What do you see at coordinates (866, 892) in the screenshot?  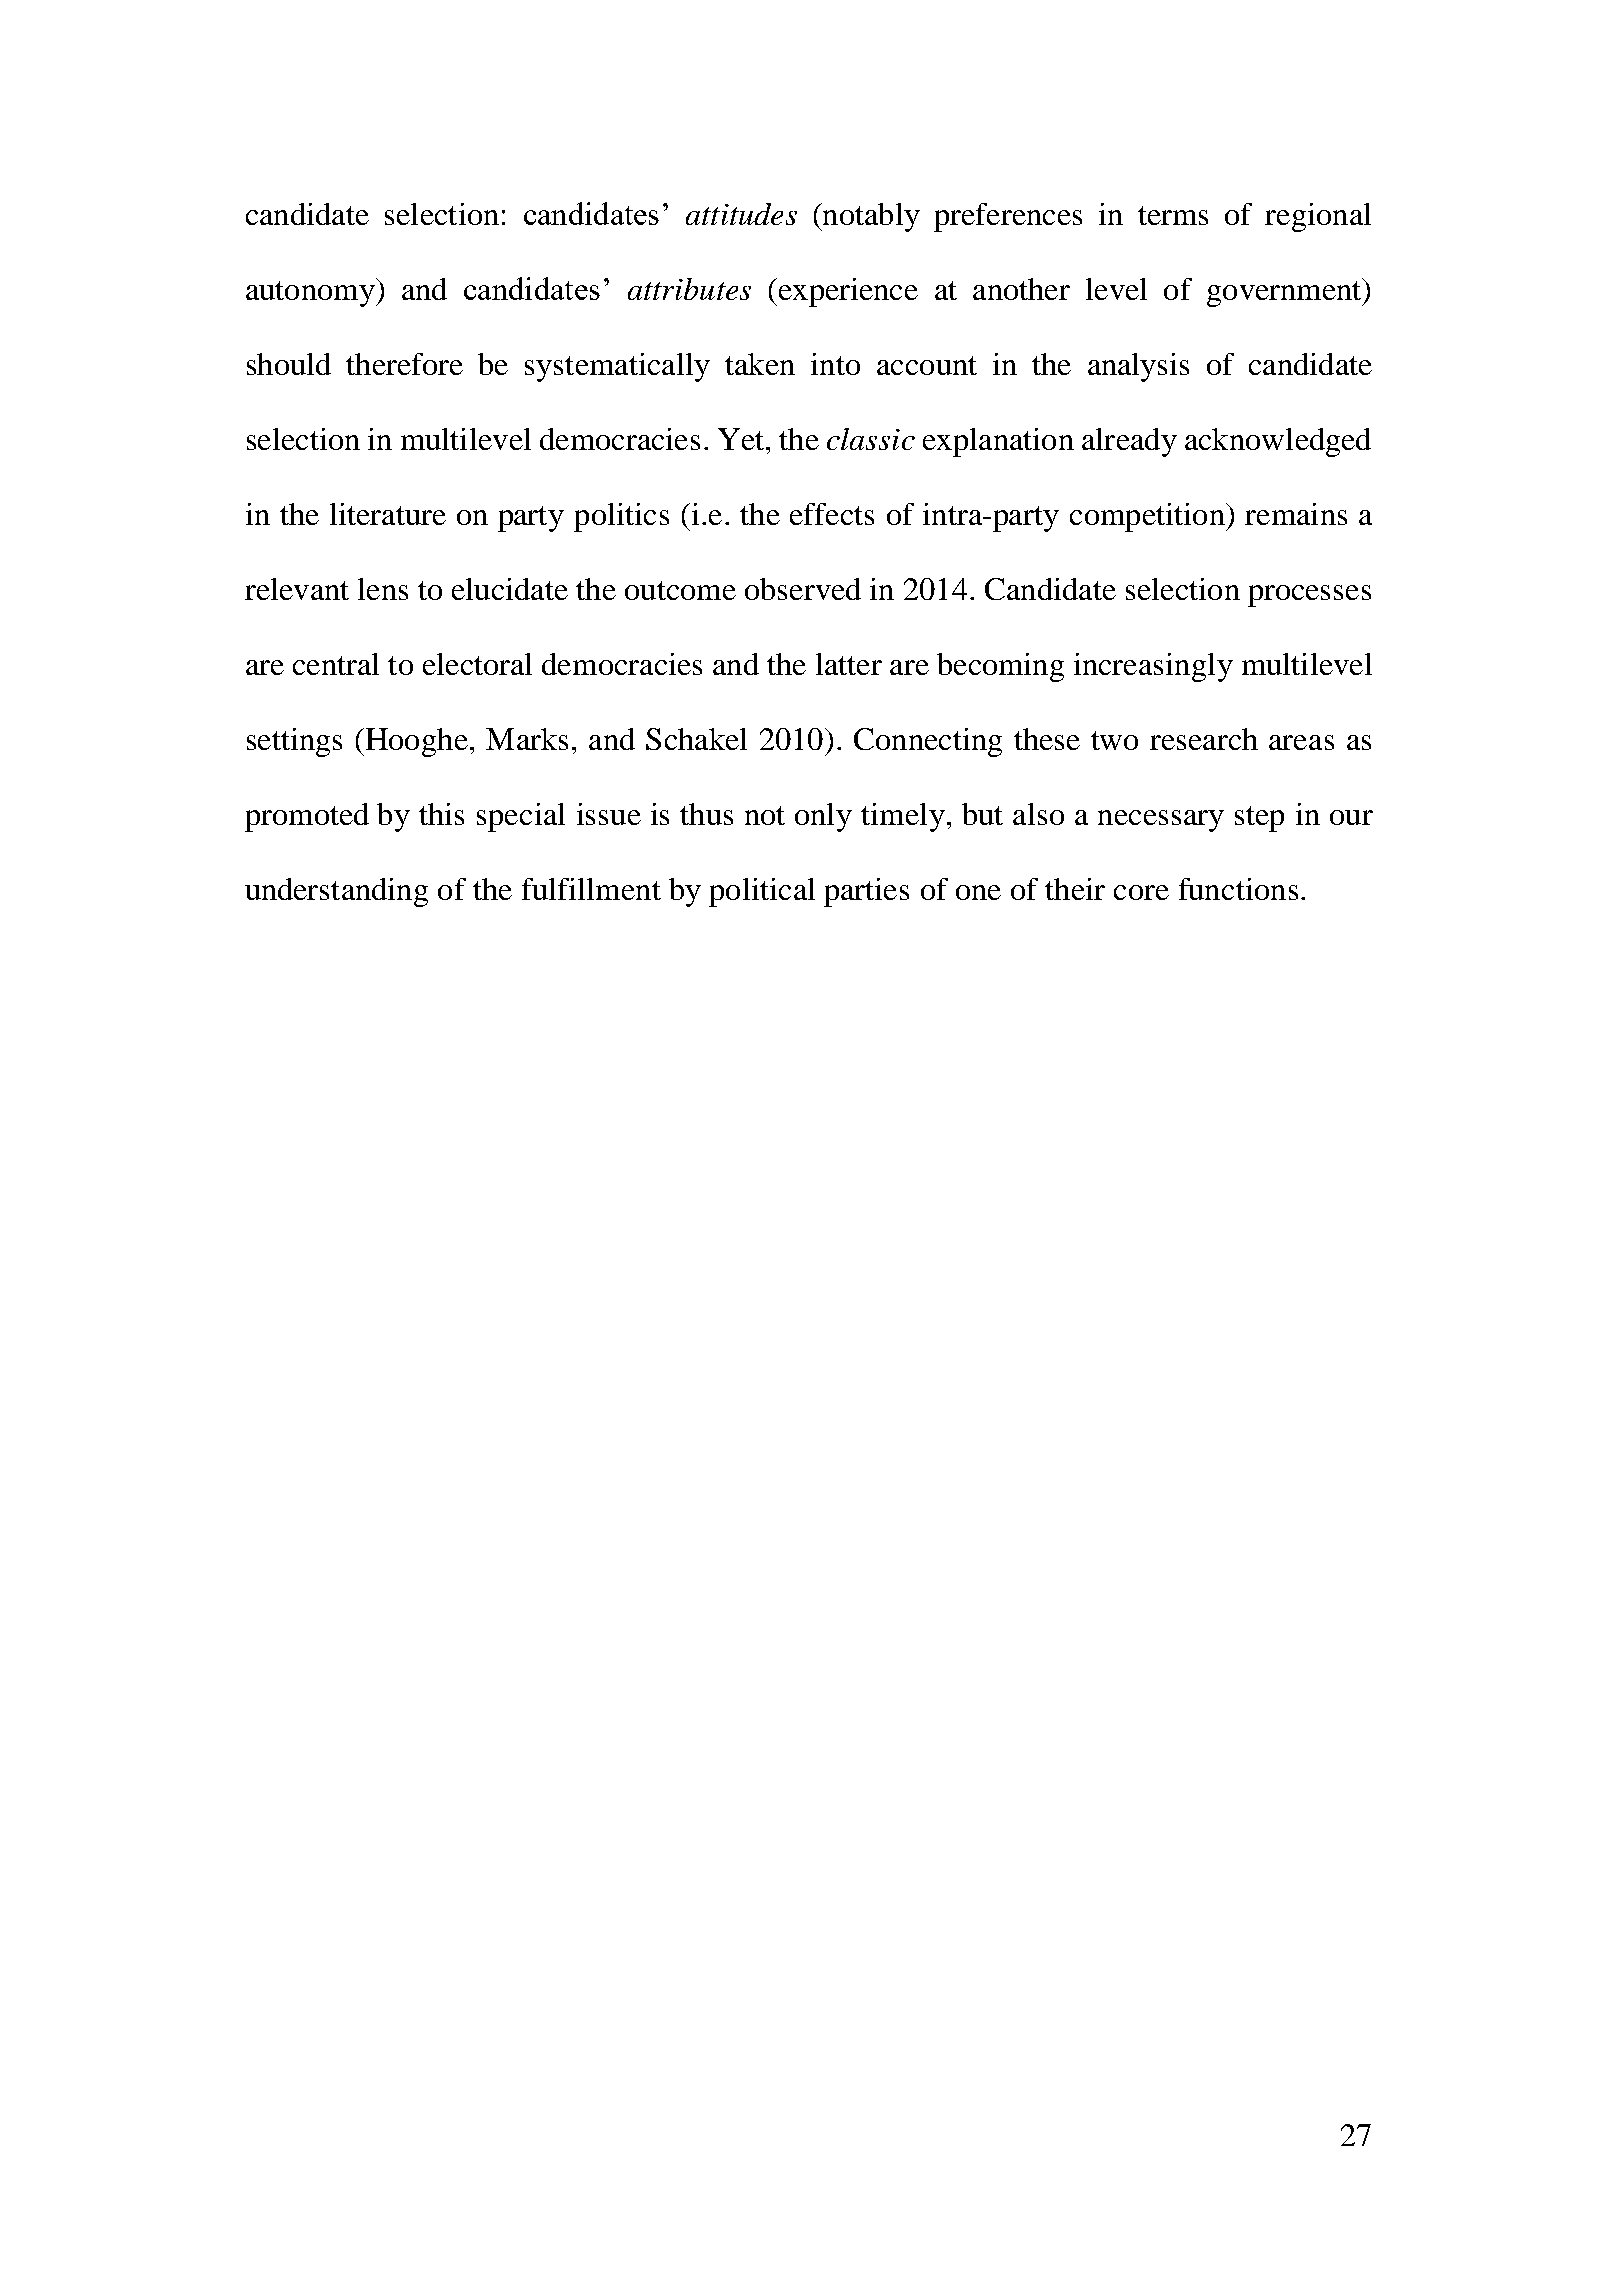 I see `parties` at bounding box center [866, 892].
